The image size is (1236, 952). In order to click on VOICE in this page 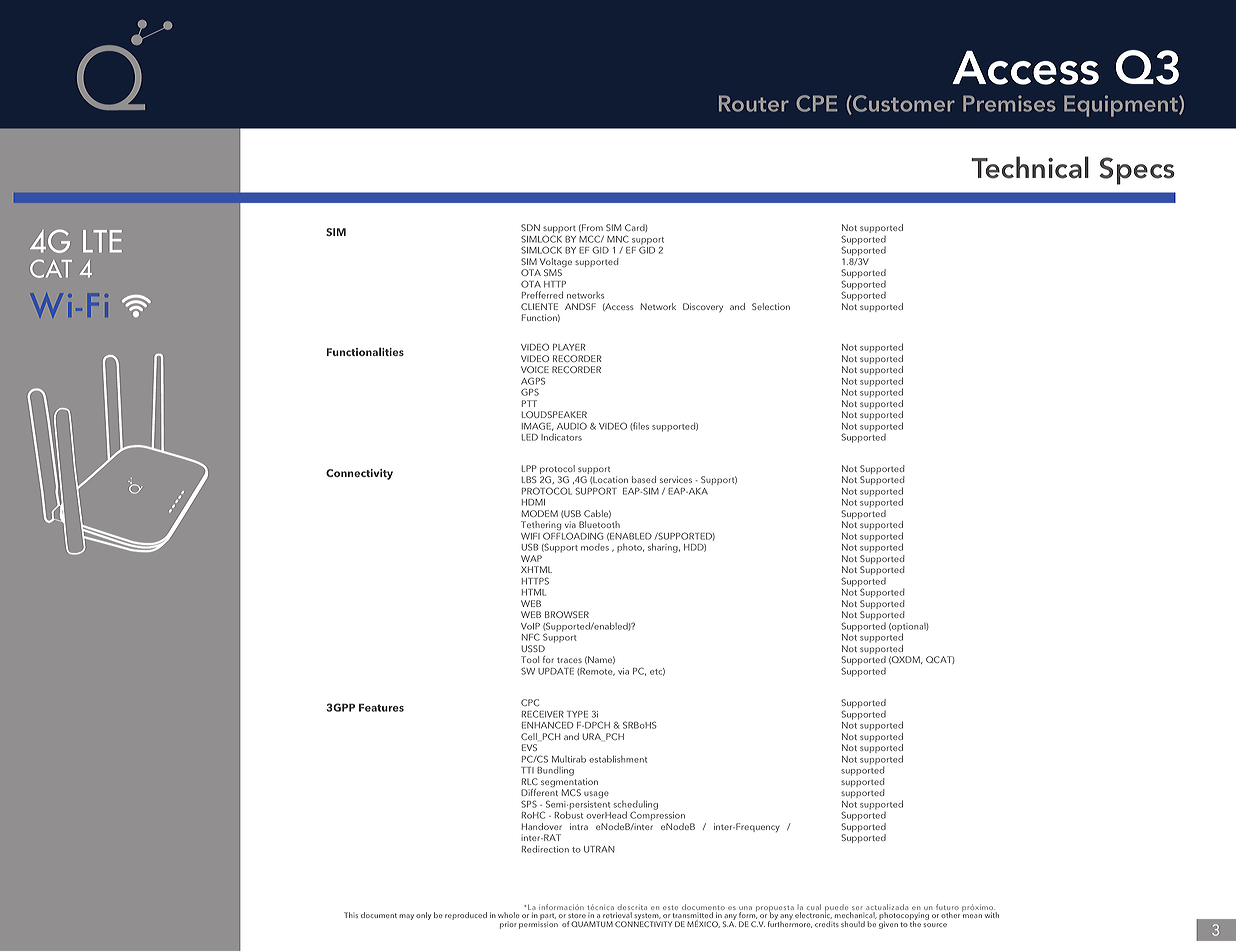, I will do `click(535, 369)`.
